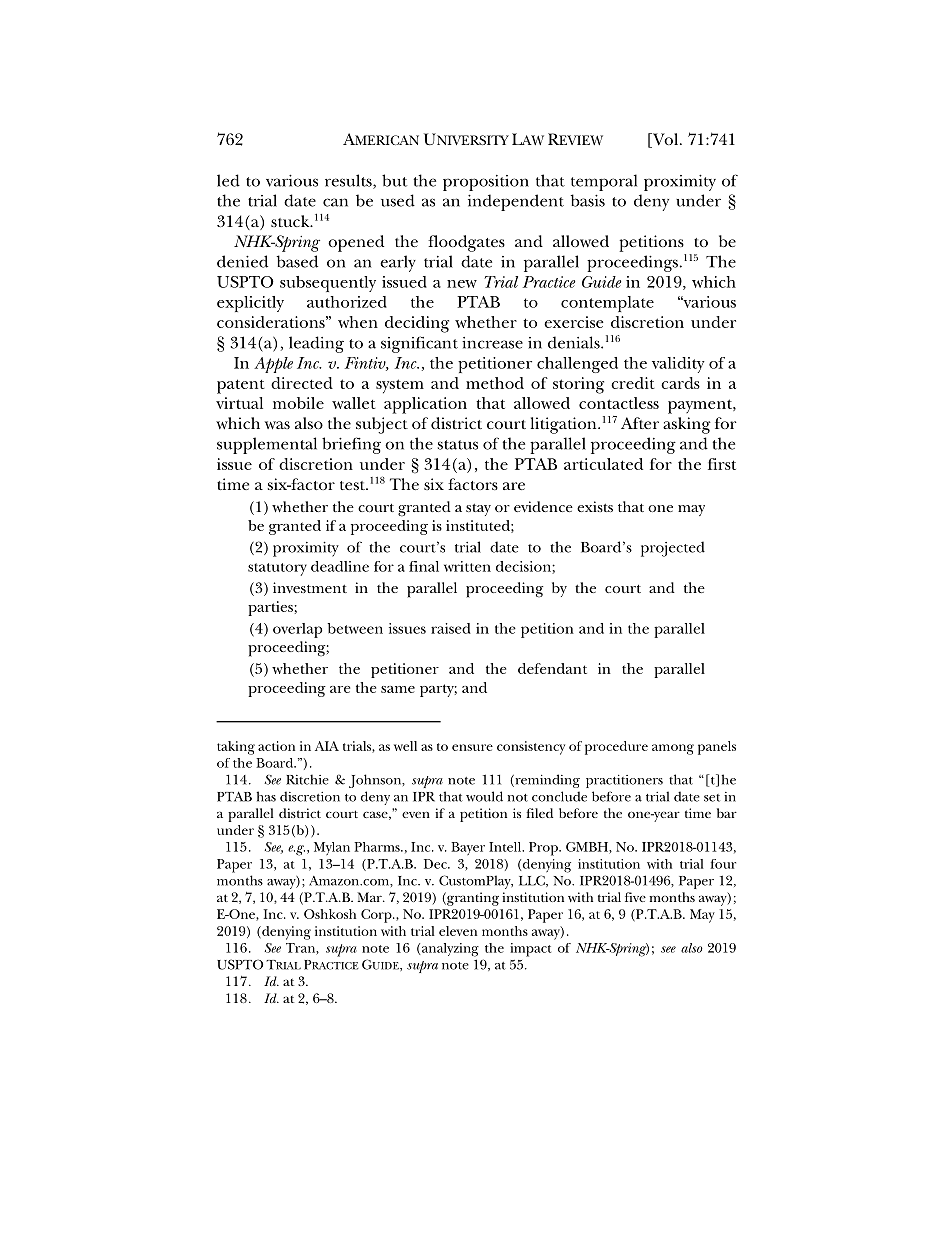  I want to click on projected, so click(673, 549).
